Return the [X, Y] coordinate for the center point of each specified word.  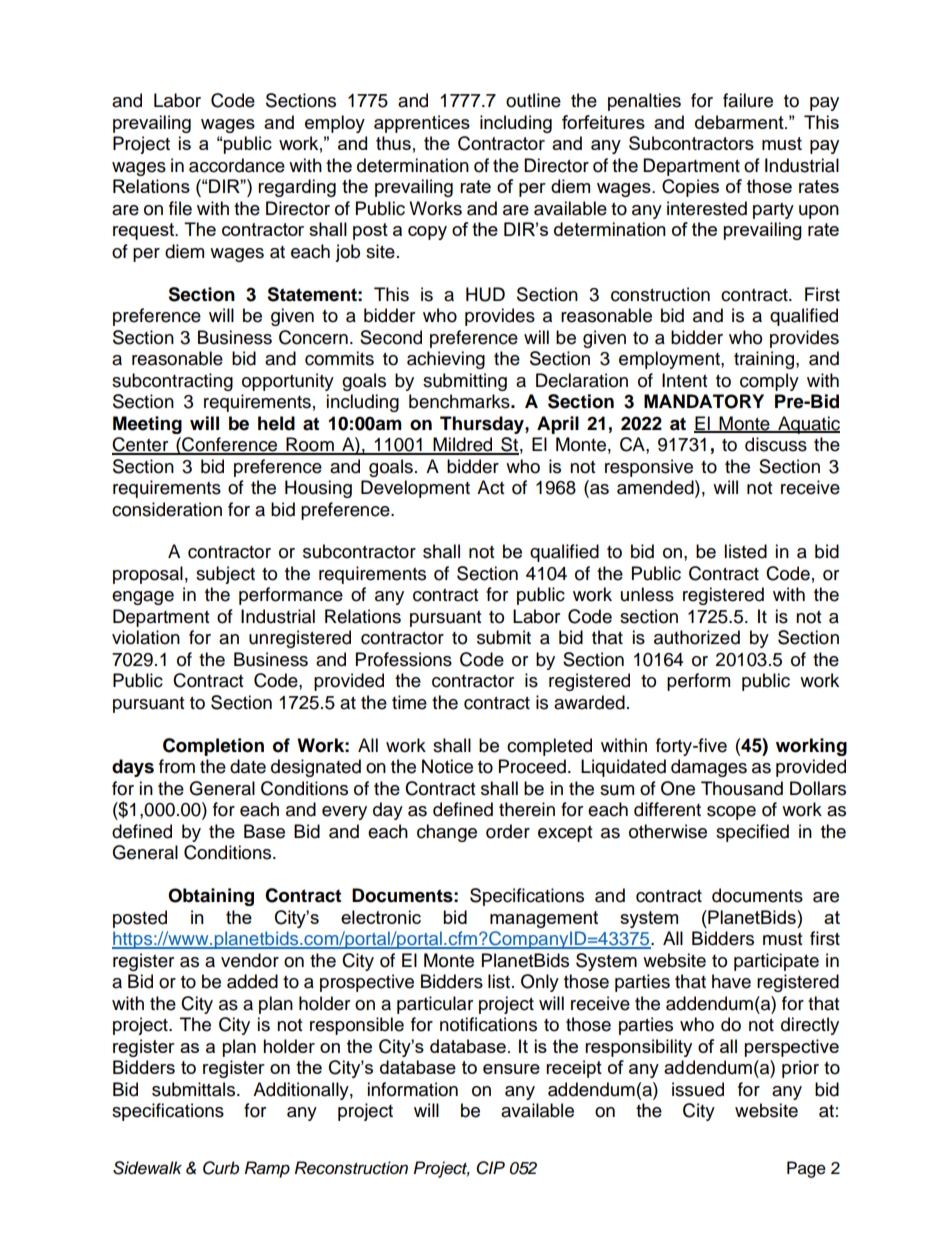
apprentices [422, 124]
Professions [404, 659]
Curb [221, 1168]
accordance [237, 165]
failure [748, 100]
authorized [697, 637]
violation [146, 637]
